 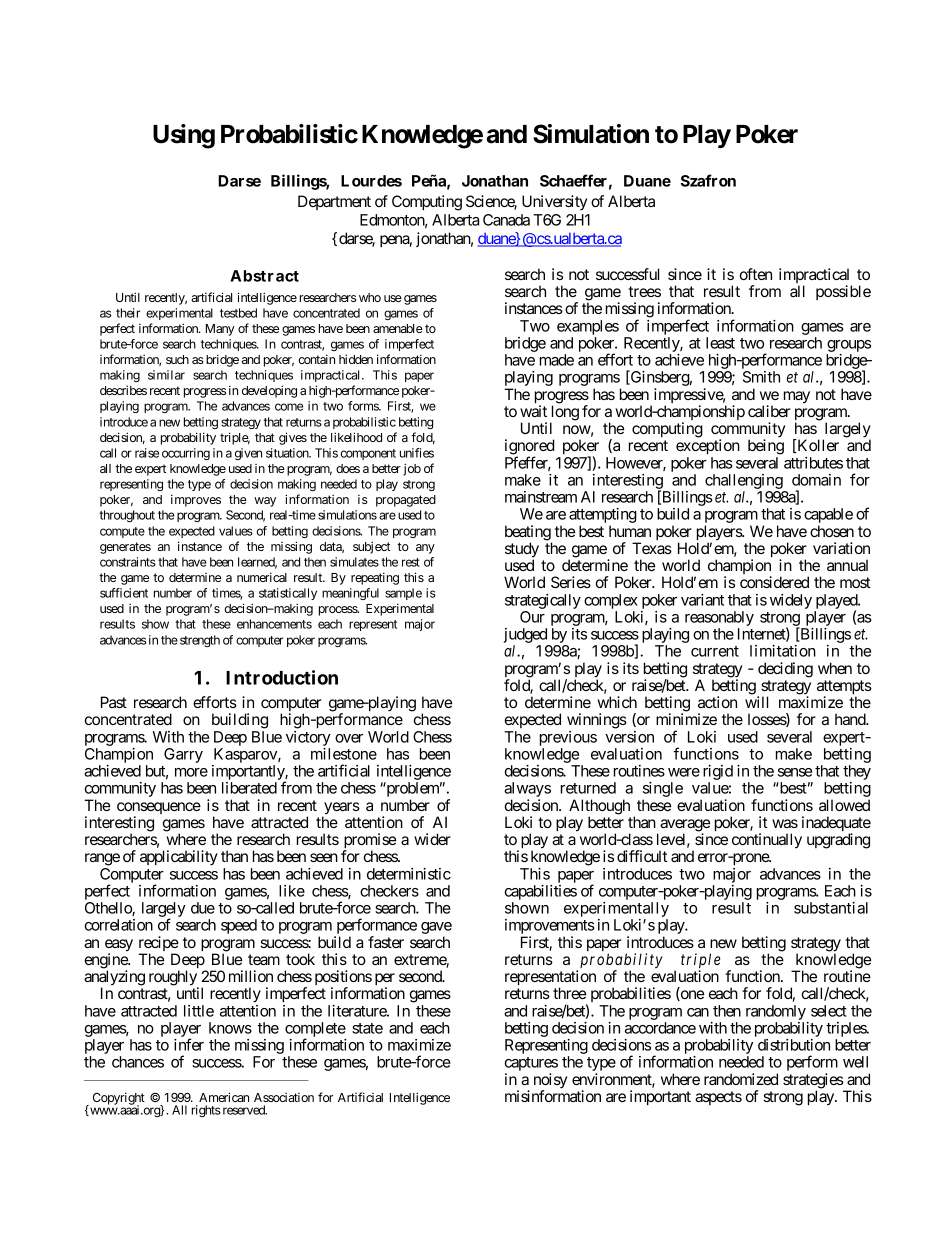 I want to click on captures, so click(x=531, y=1065).
